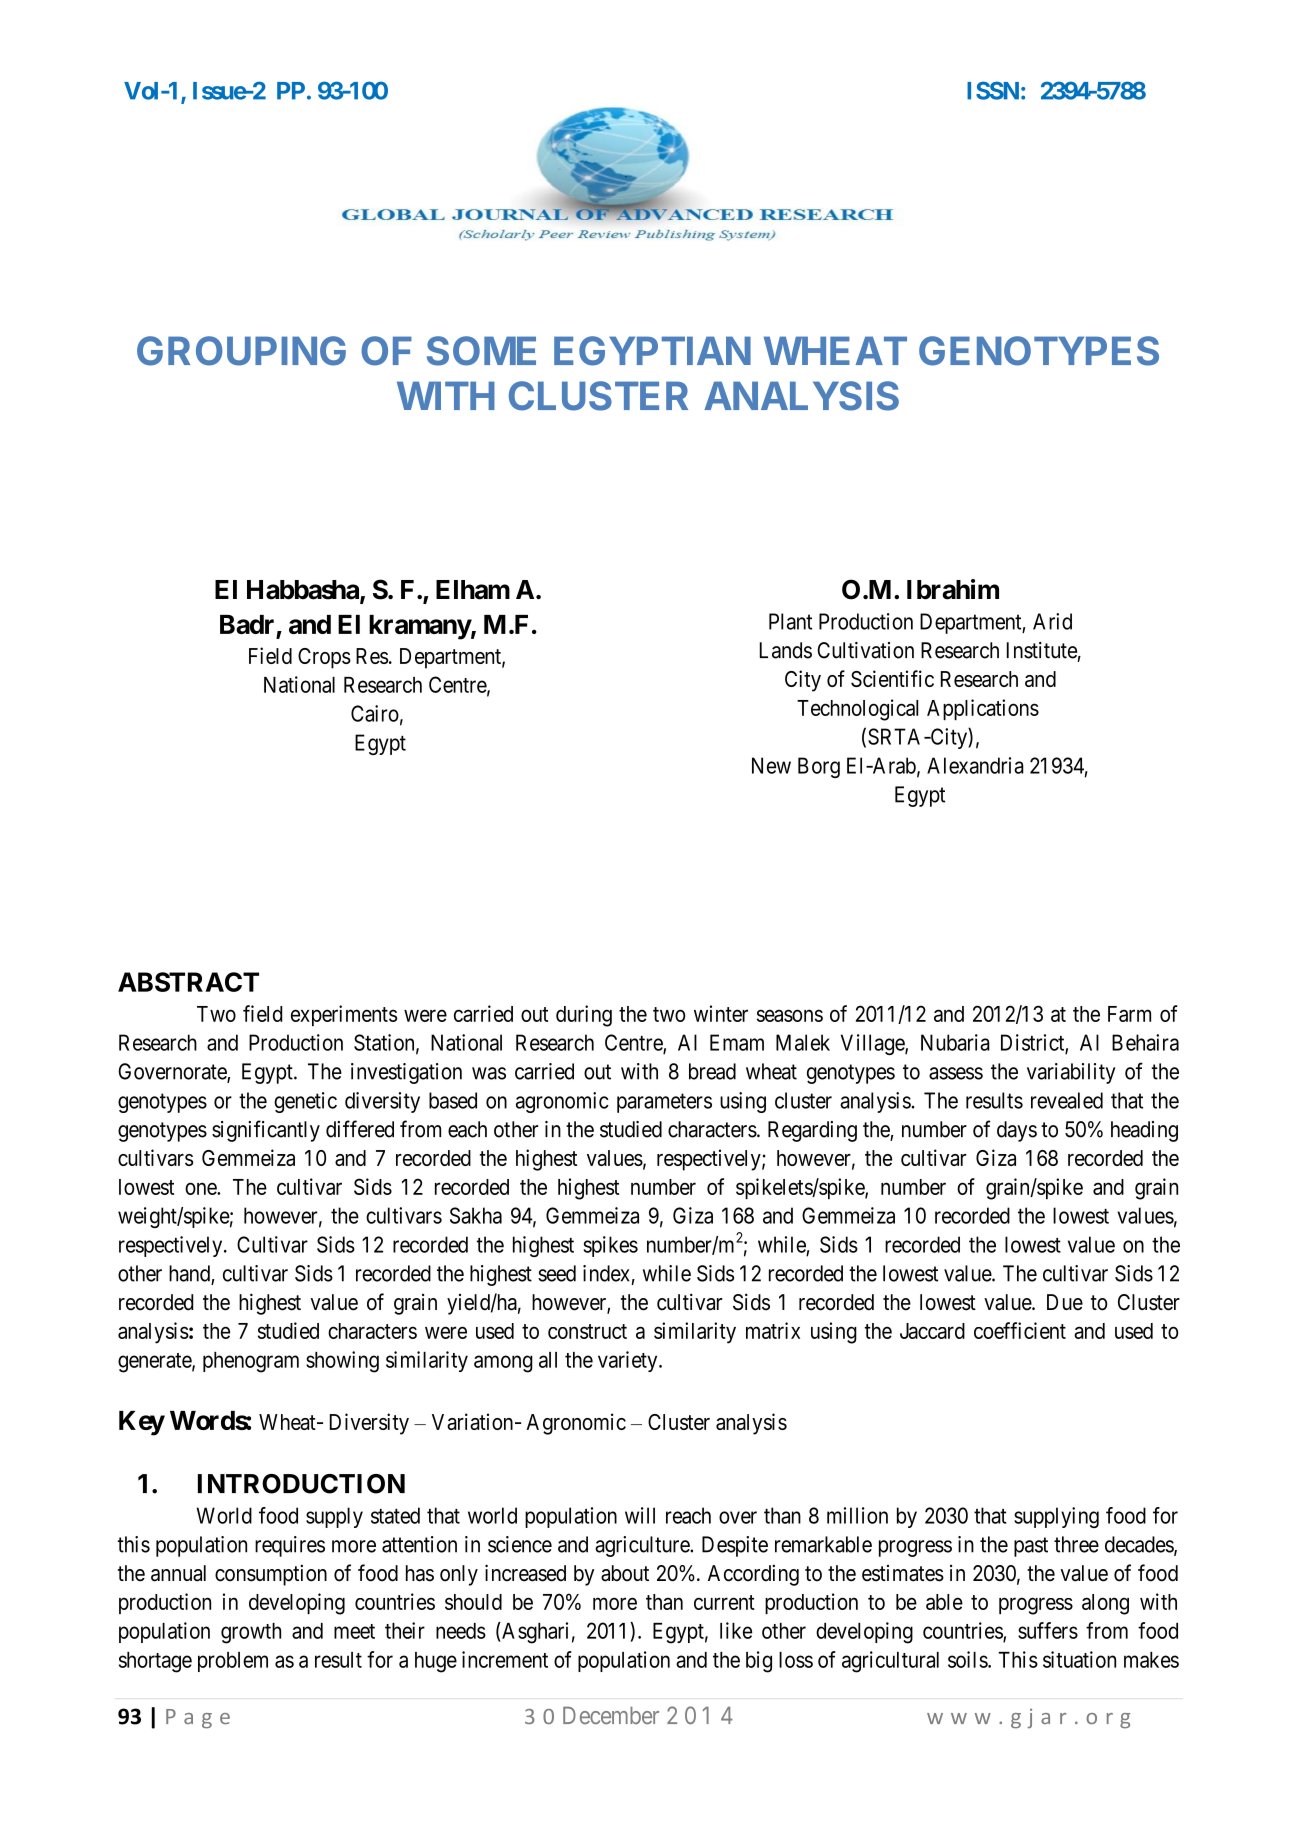  Describe the element at coordinates (481, 351) in the screenshot. I see `SOME` at that location.
